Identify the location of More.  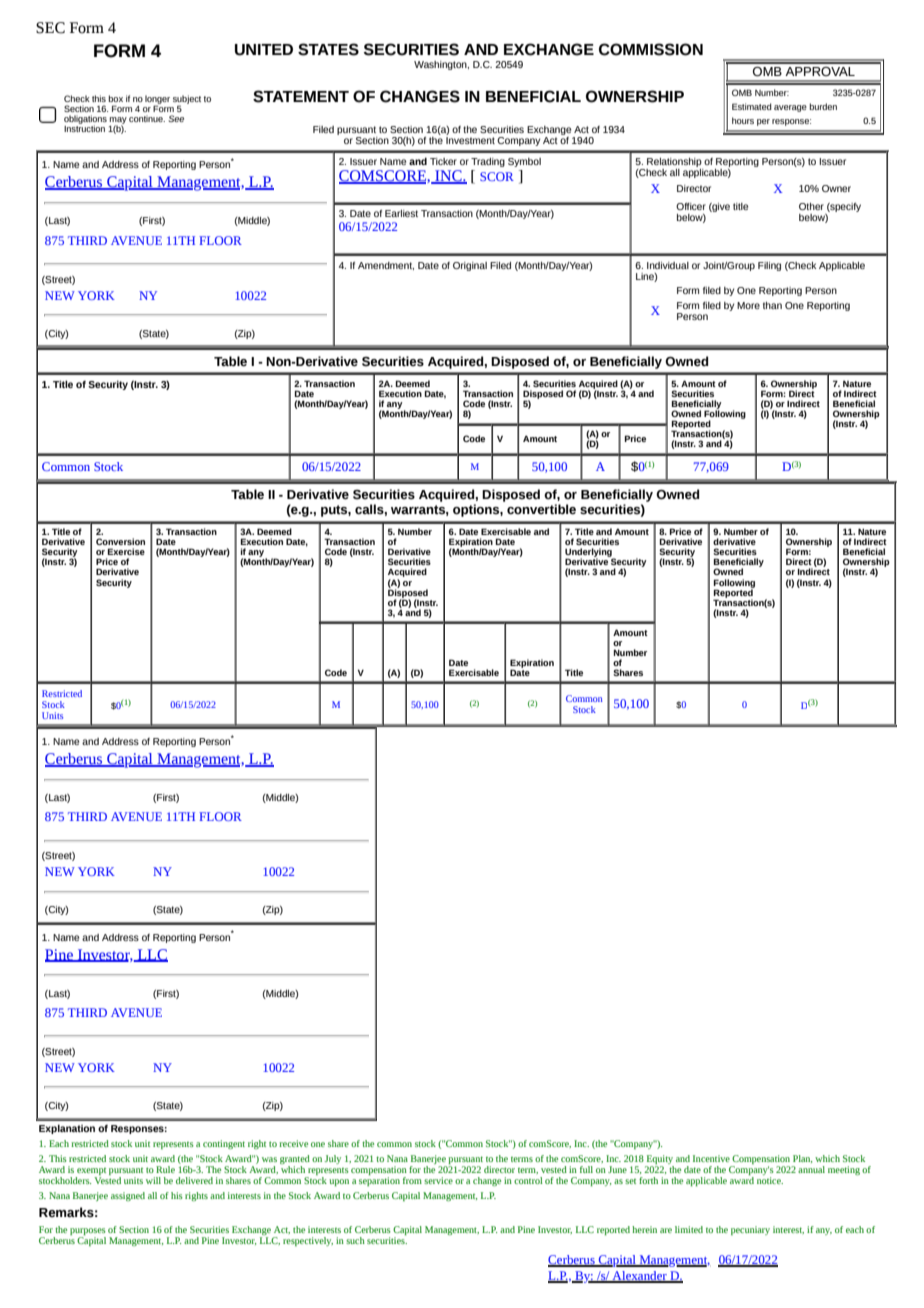
(748, 305).
